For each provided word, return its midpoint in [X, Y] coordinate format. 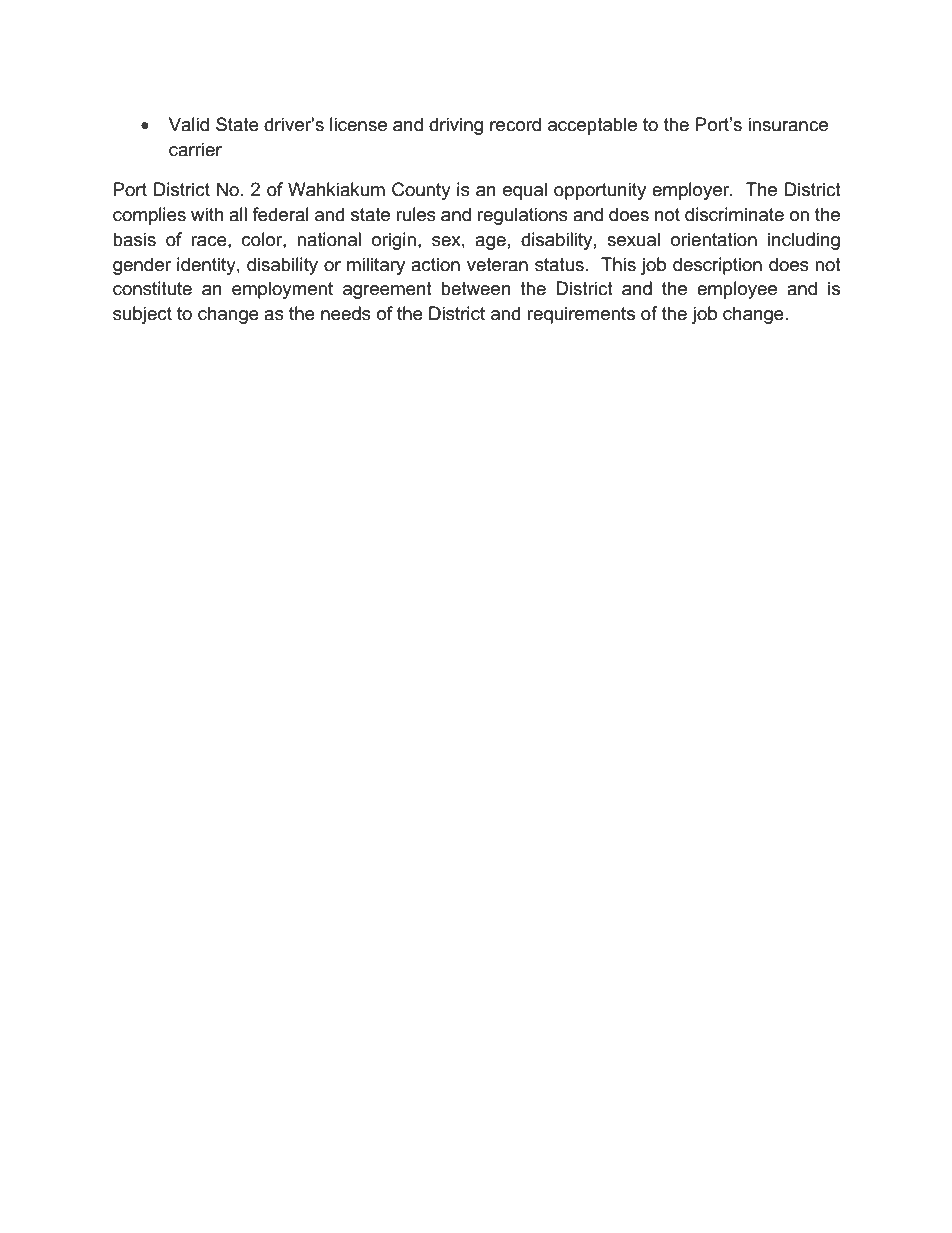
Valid [189, 124]
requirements [581, 315]
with [207, 214]
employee [737, 290]
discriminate [734, 214]
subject [142, 315]
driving [456, 126]
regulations [522, 216]
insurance [788, 124]
